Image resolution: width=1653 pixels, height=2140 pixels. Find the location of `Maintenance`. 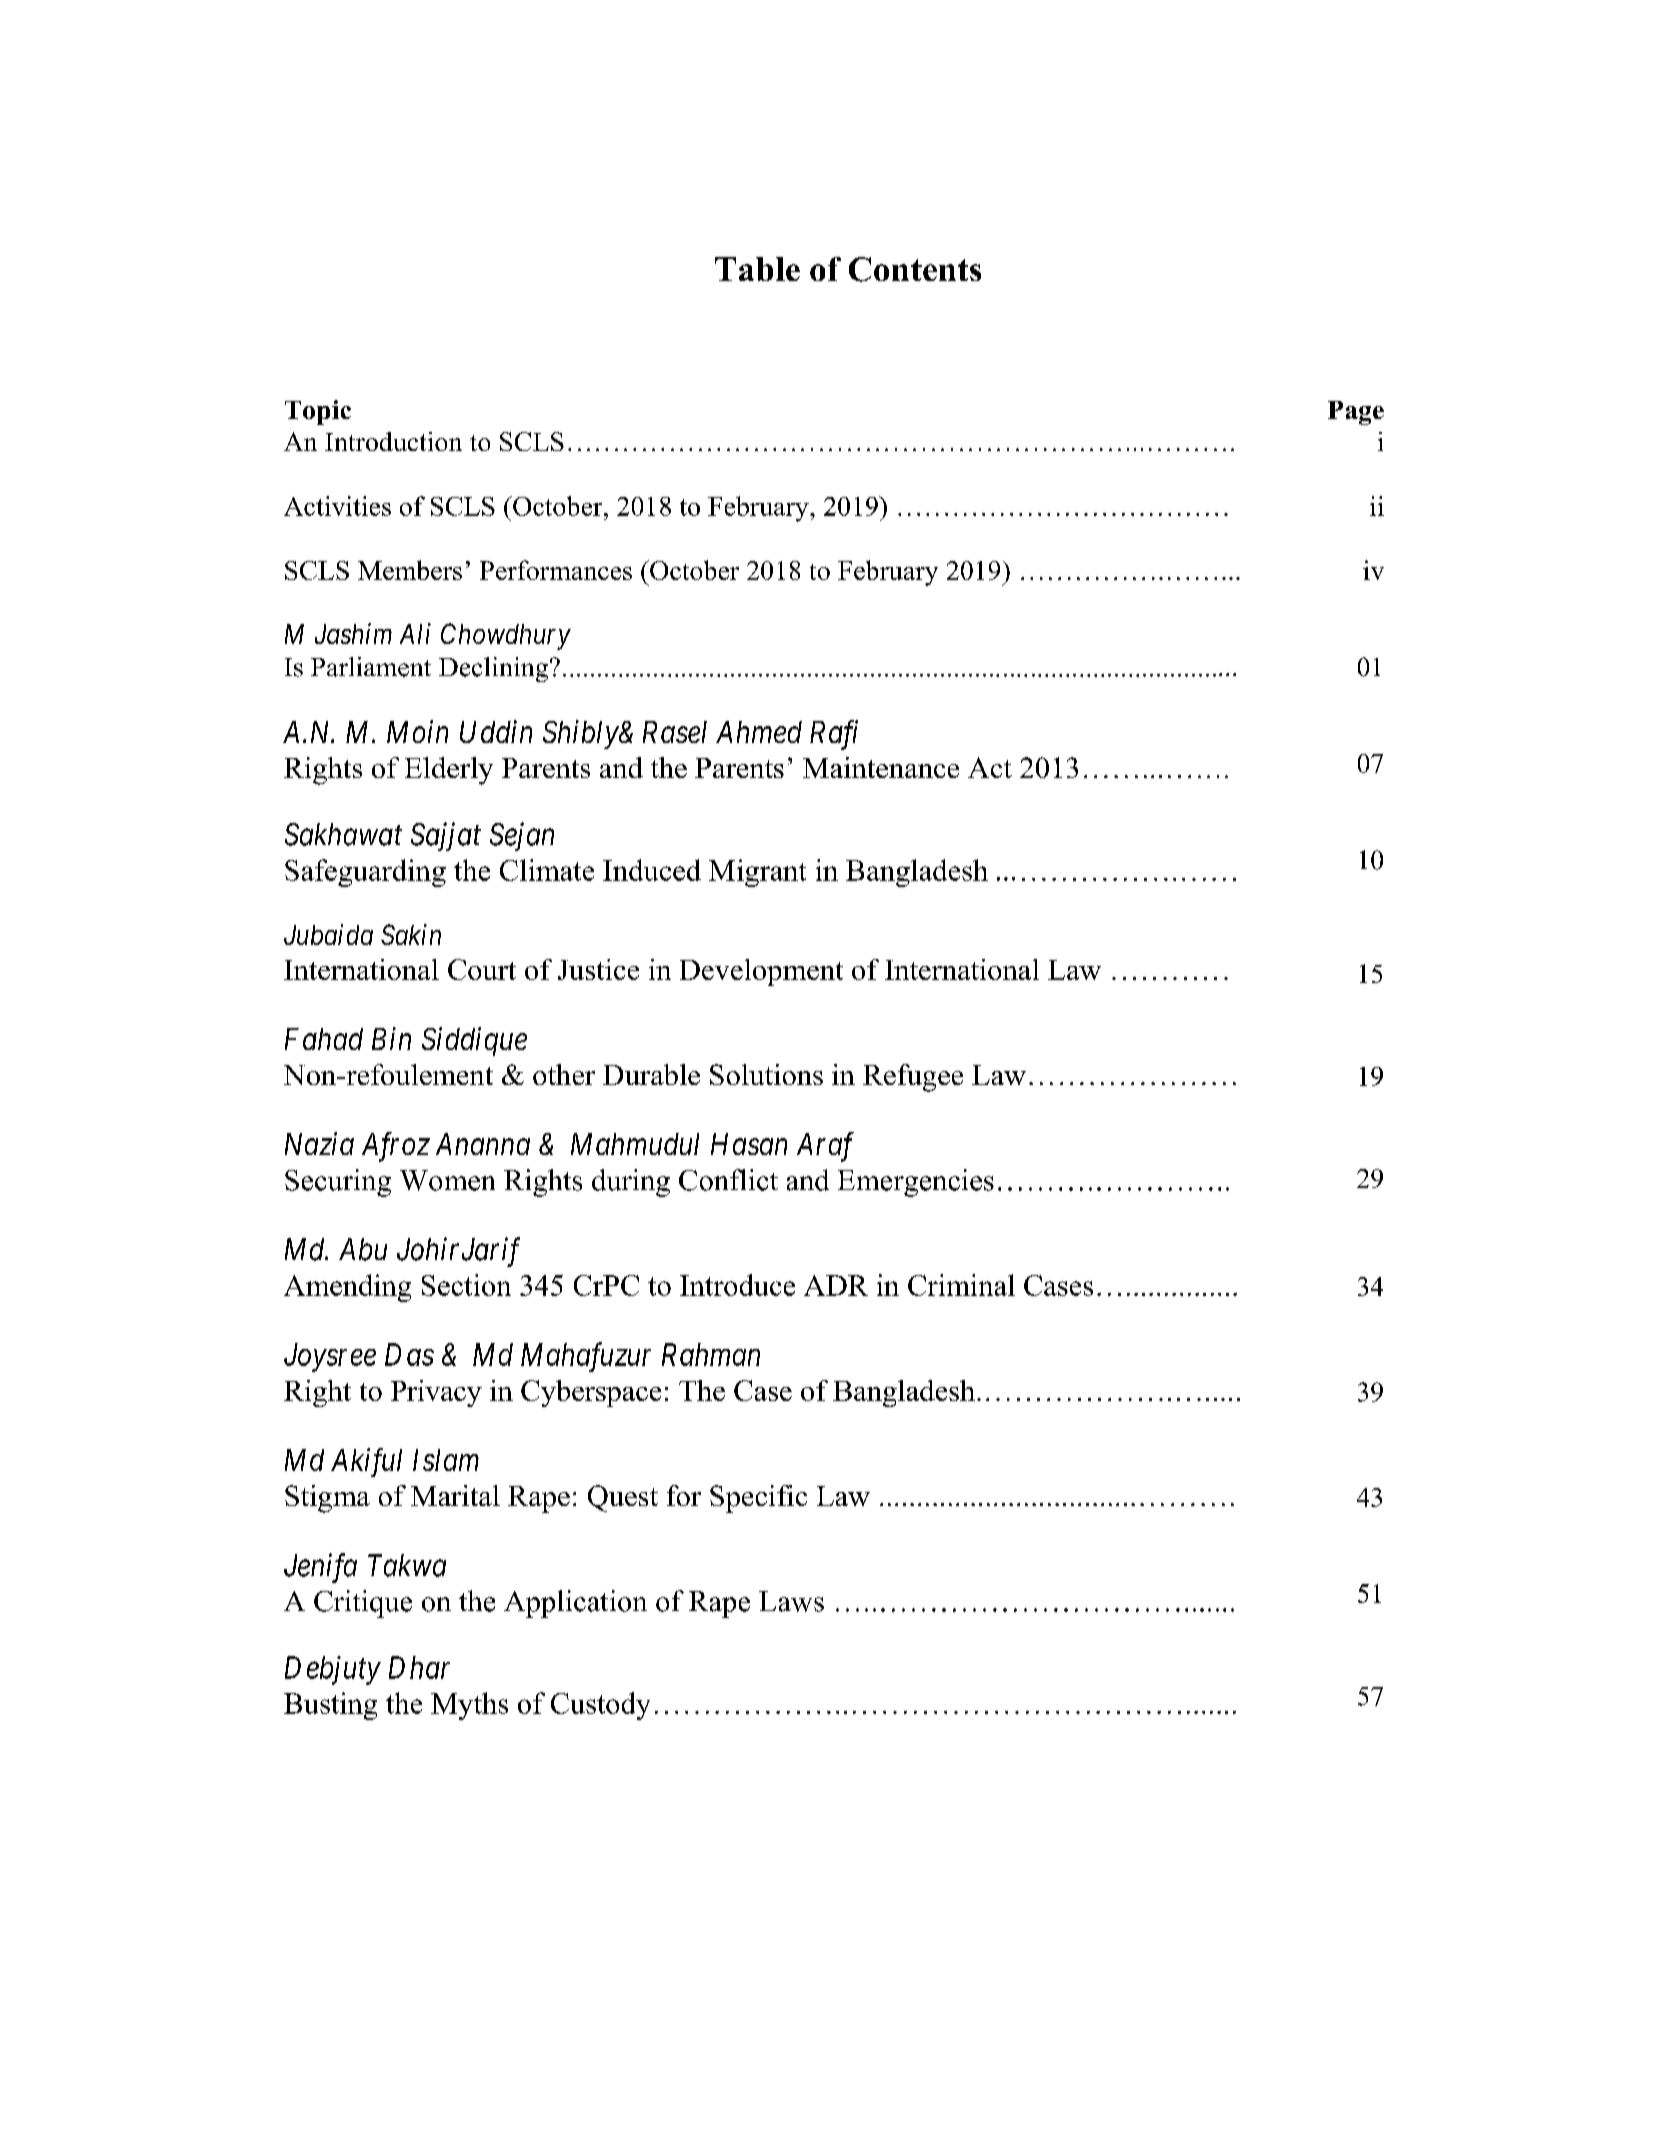

Maintenance is located at coordinates (881, 767).
